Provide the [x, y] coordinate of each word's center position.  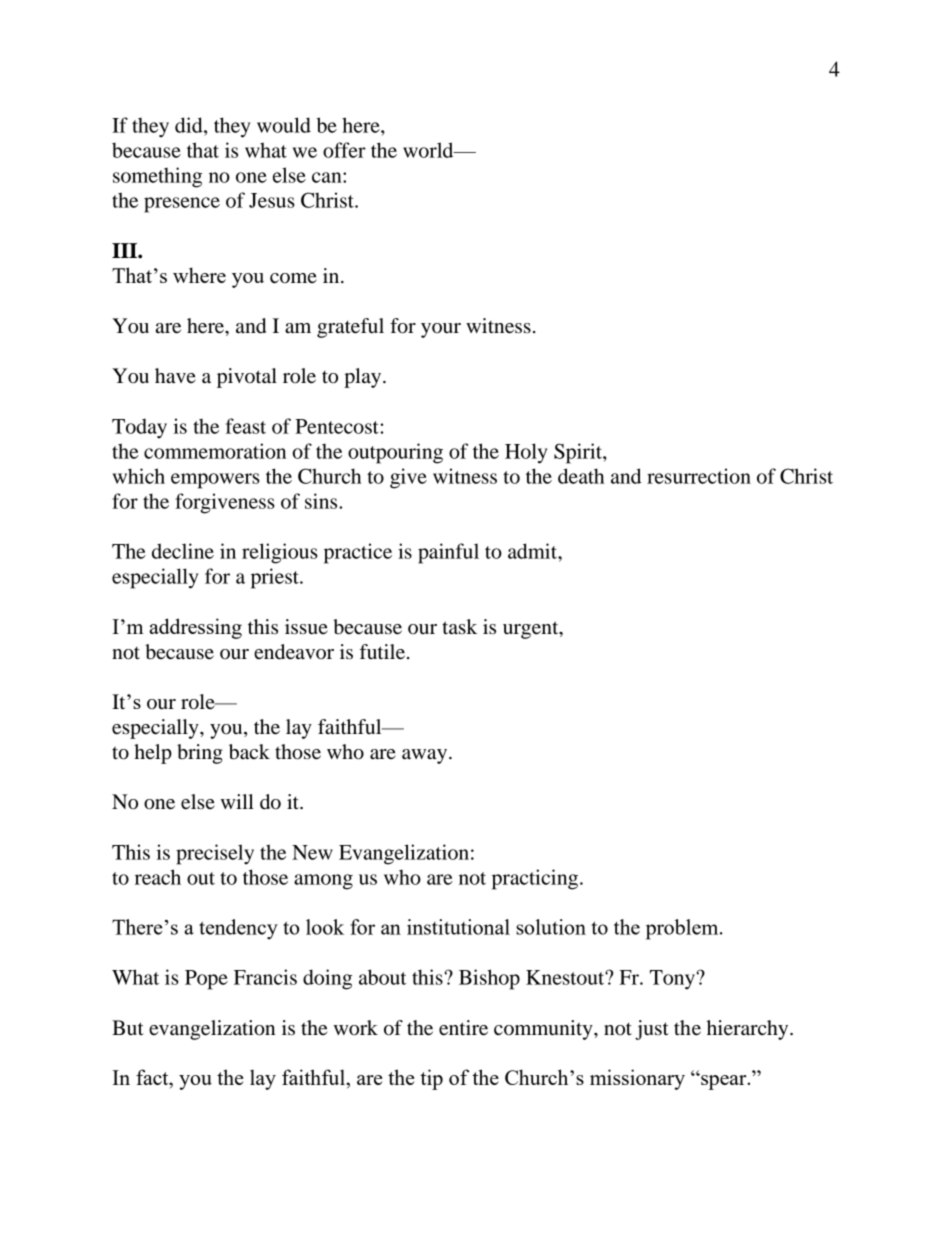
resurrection [699, 476]
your [441, 330]
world [429, 150]
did [190, 125]
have [175, 376]
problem [683, 929]
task [459, 626]
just [652, 1030]
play [364, 378]
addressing [195, 628]
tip [431, 1079]
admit [533, 551]
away [426, 756]
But [128, 1028]
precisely [215, 854]
